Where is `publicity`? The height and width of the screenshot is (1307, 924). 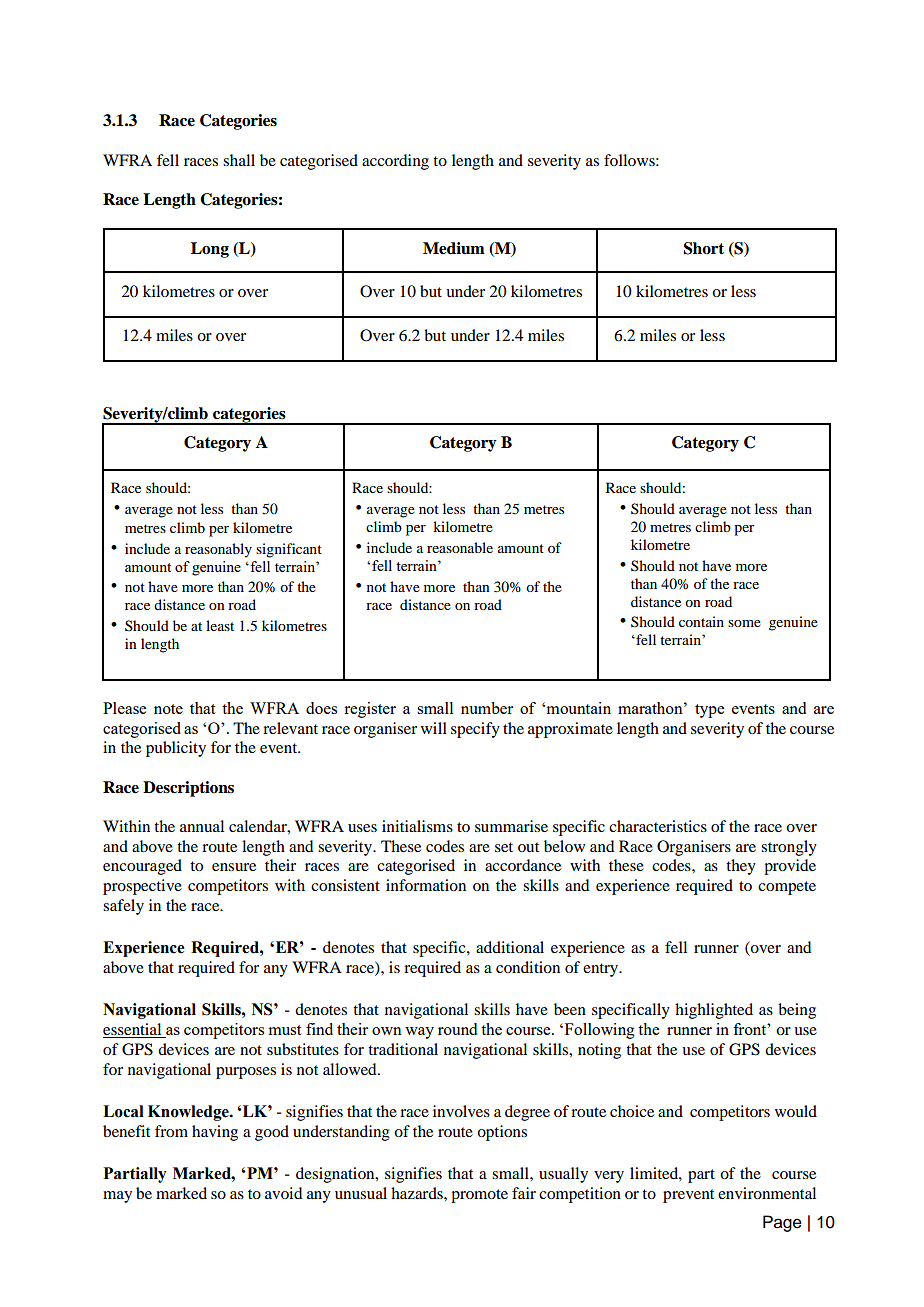
publicity is located at coordinates (176, 749).
